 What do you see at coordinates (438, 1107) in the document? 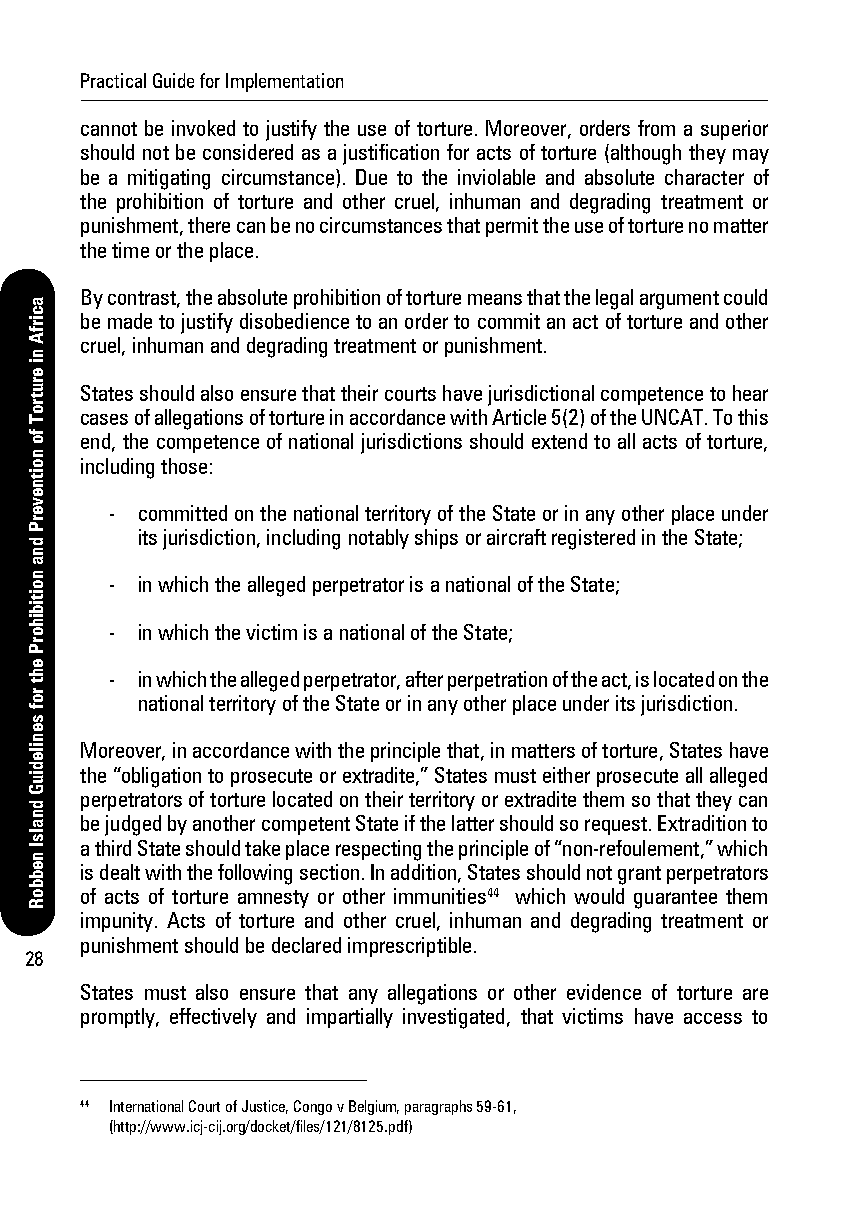
I see `paragraphs` at bounding box center [438, 1107].
